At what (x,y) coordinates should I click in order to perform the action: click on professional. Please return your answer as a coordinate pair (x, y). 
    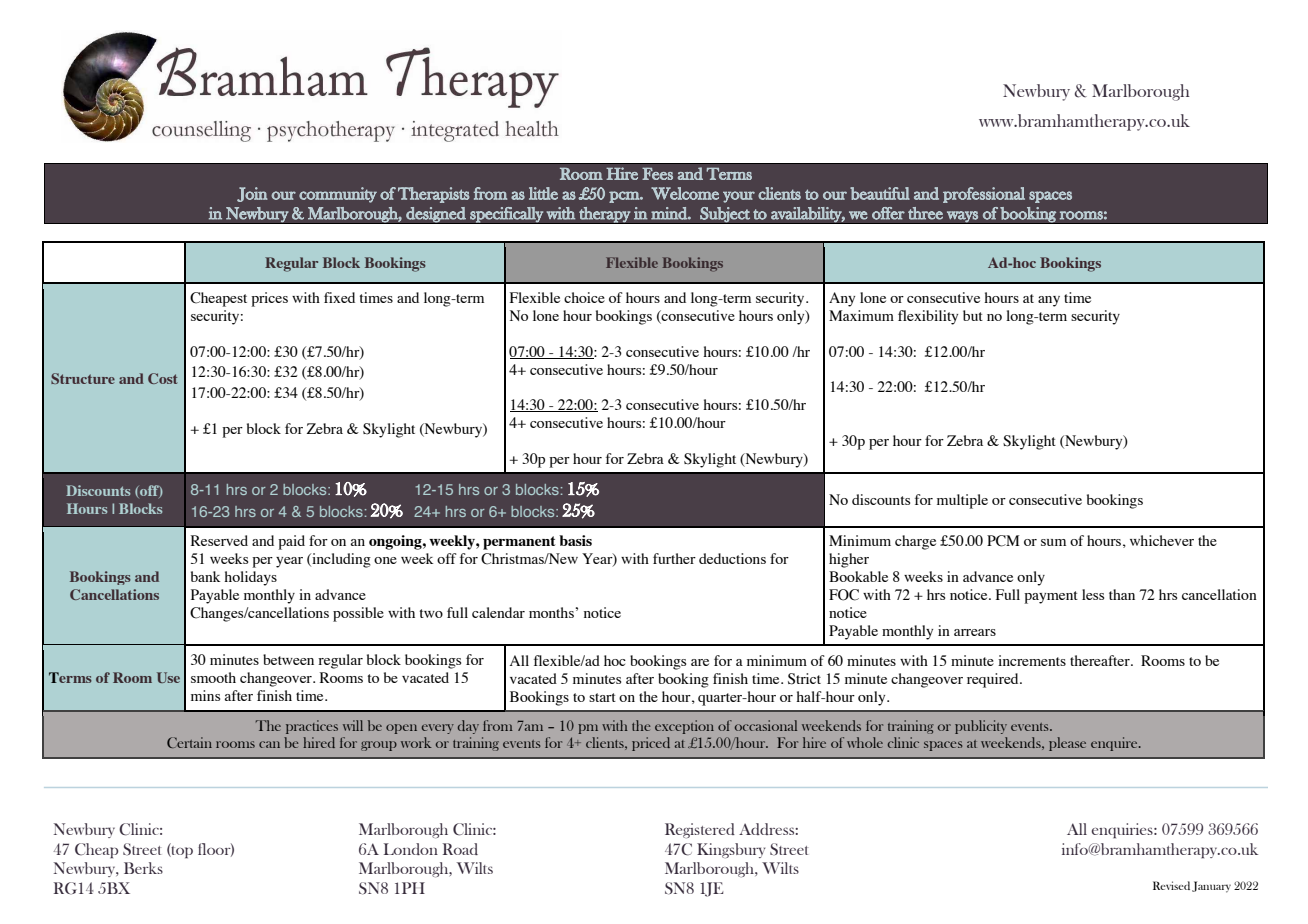
    Looking at the image, I should click on (984, 195).
